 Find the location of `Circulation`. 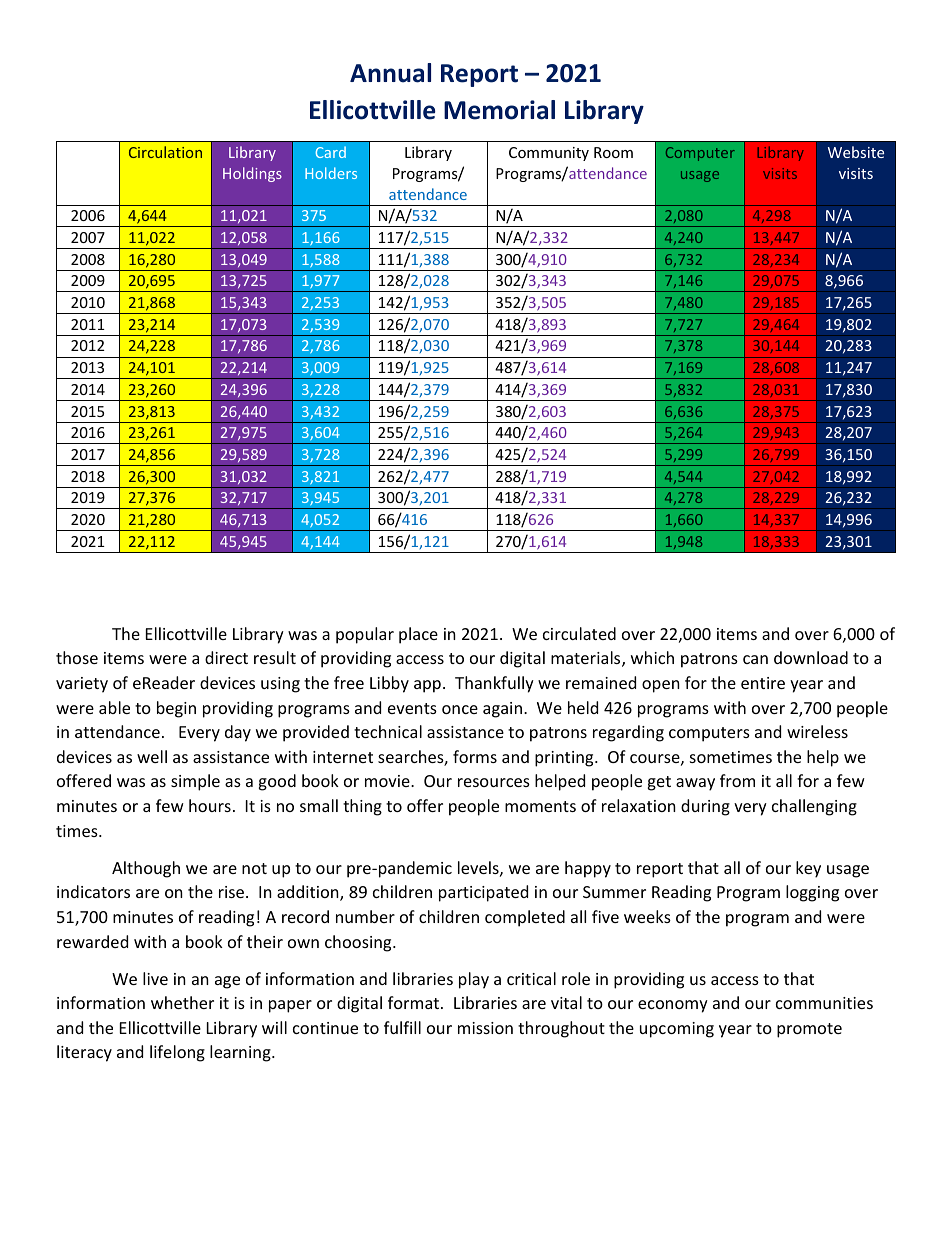

Circulation is located at coordinates (165, 152).
